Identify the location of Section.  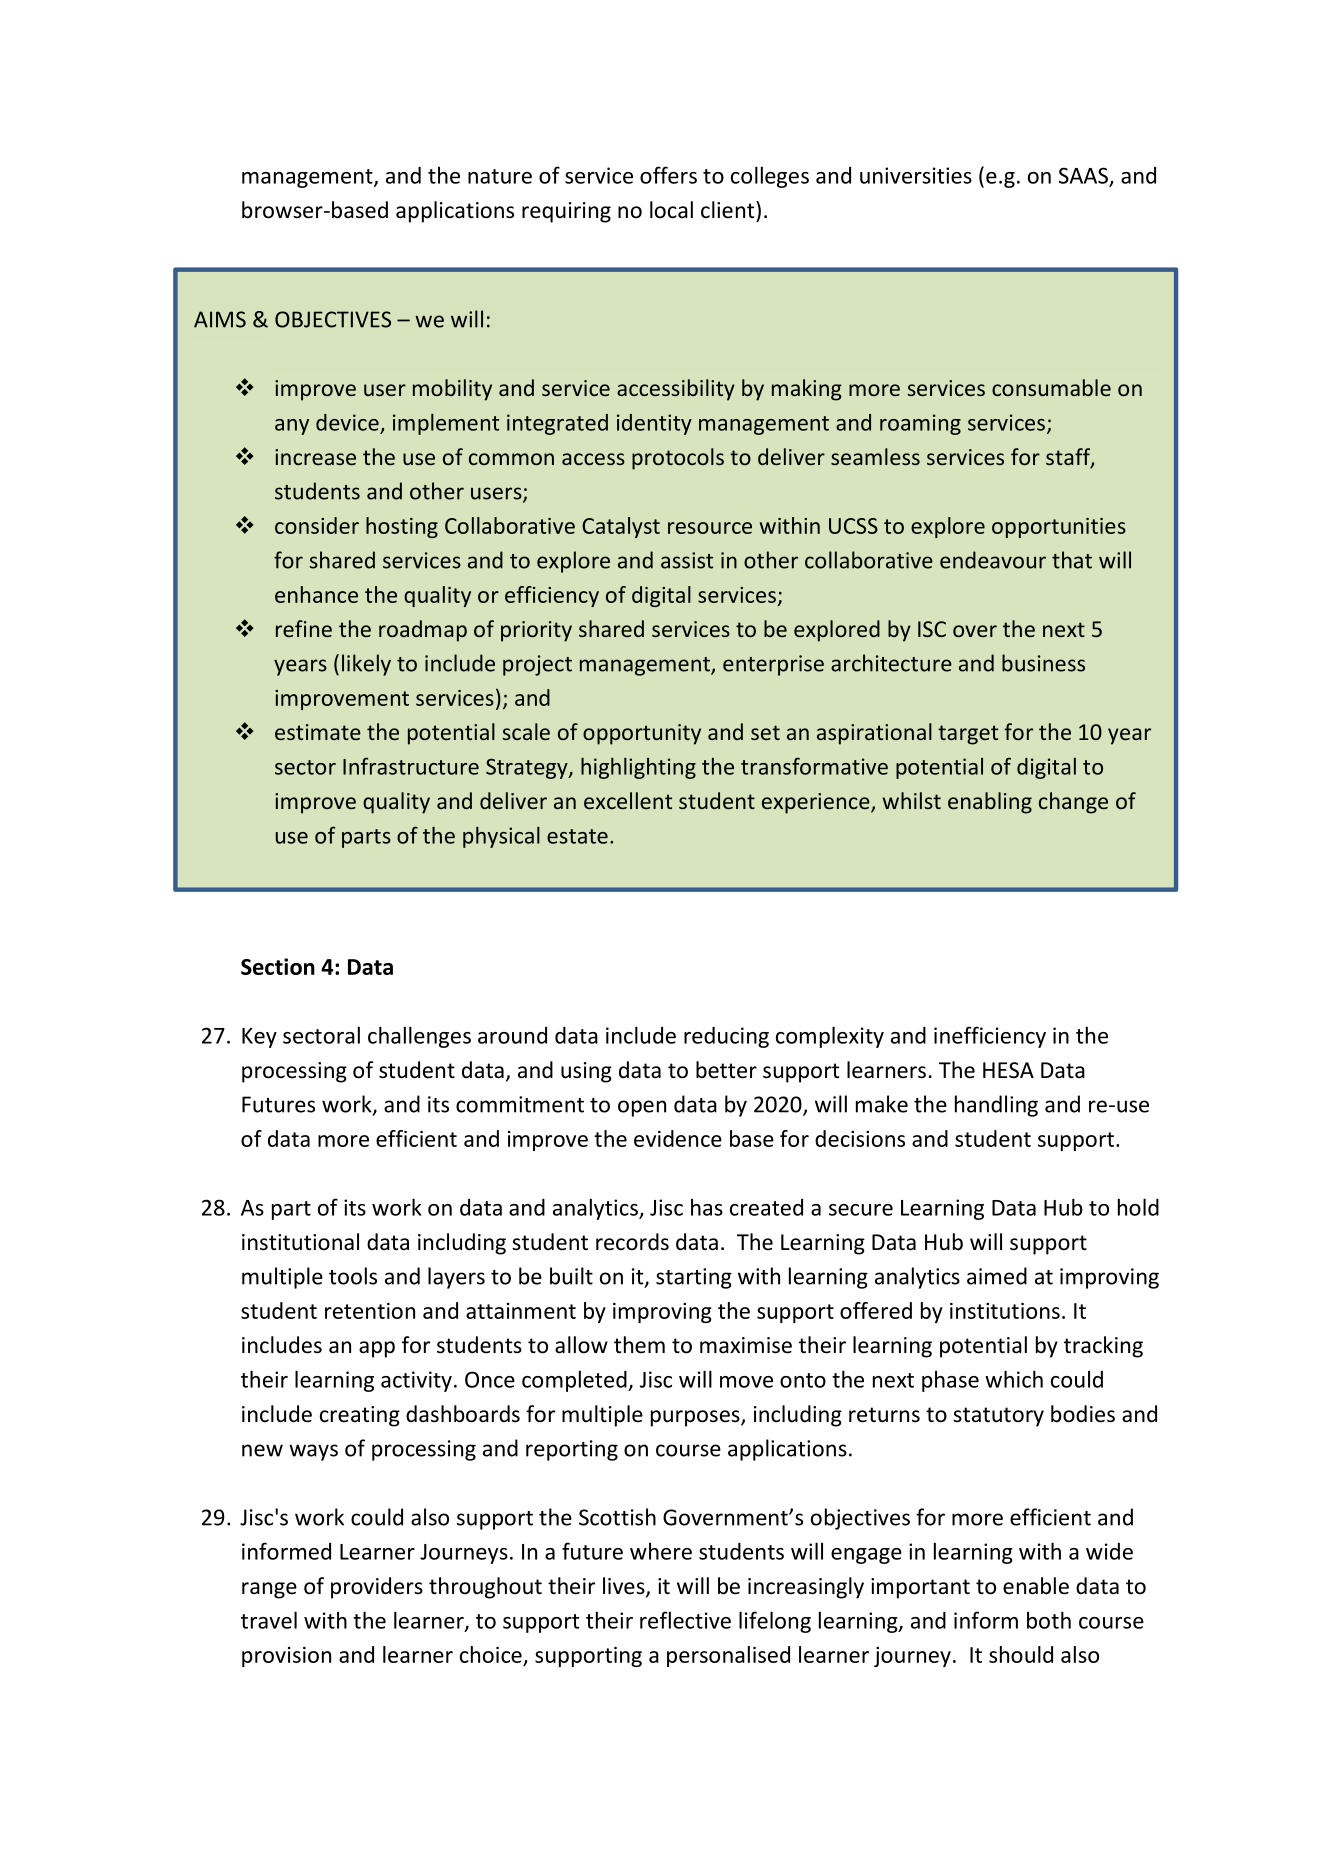
(278, 966).
